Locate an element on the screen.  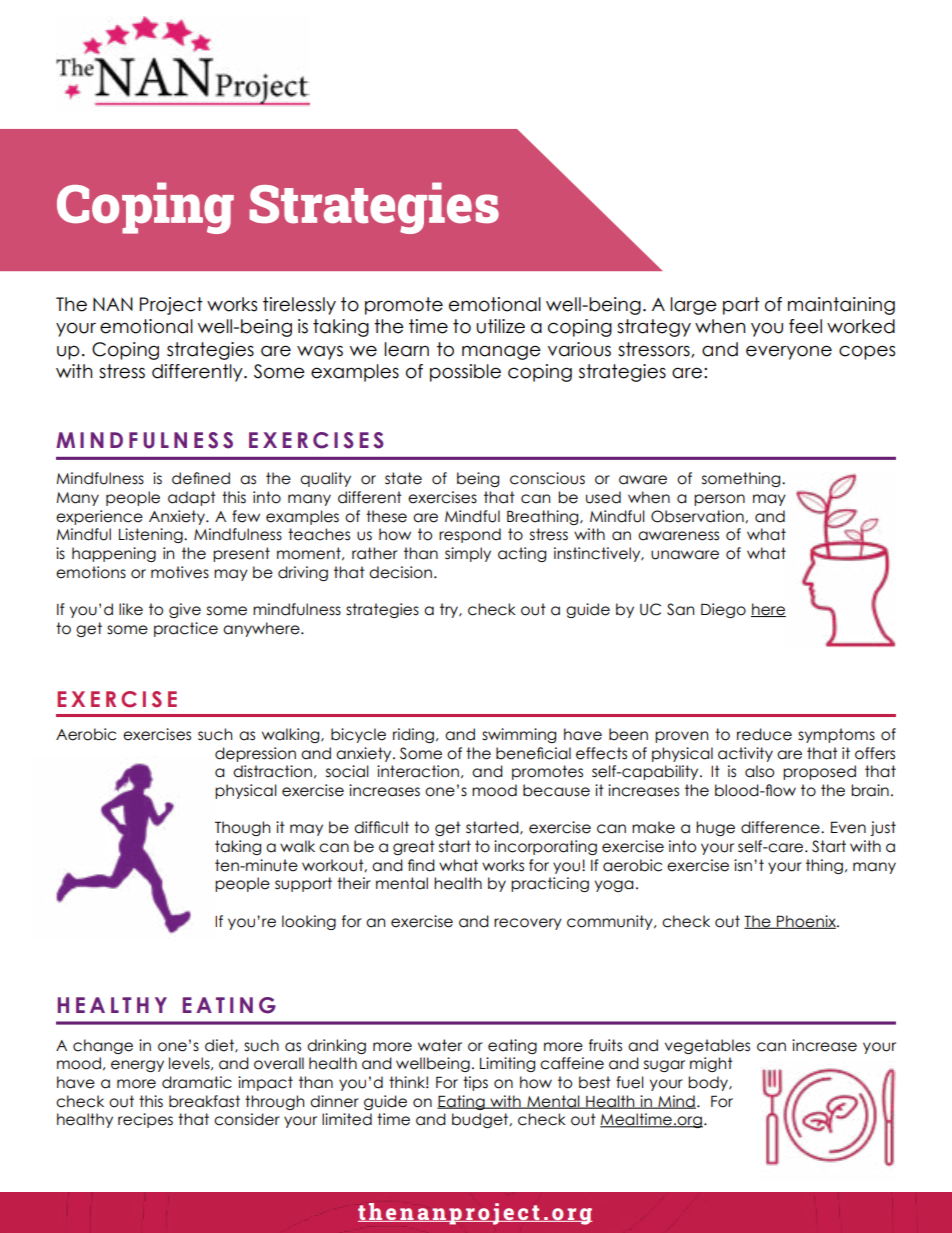
motives is located at coordinates (180, 572).
